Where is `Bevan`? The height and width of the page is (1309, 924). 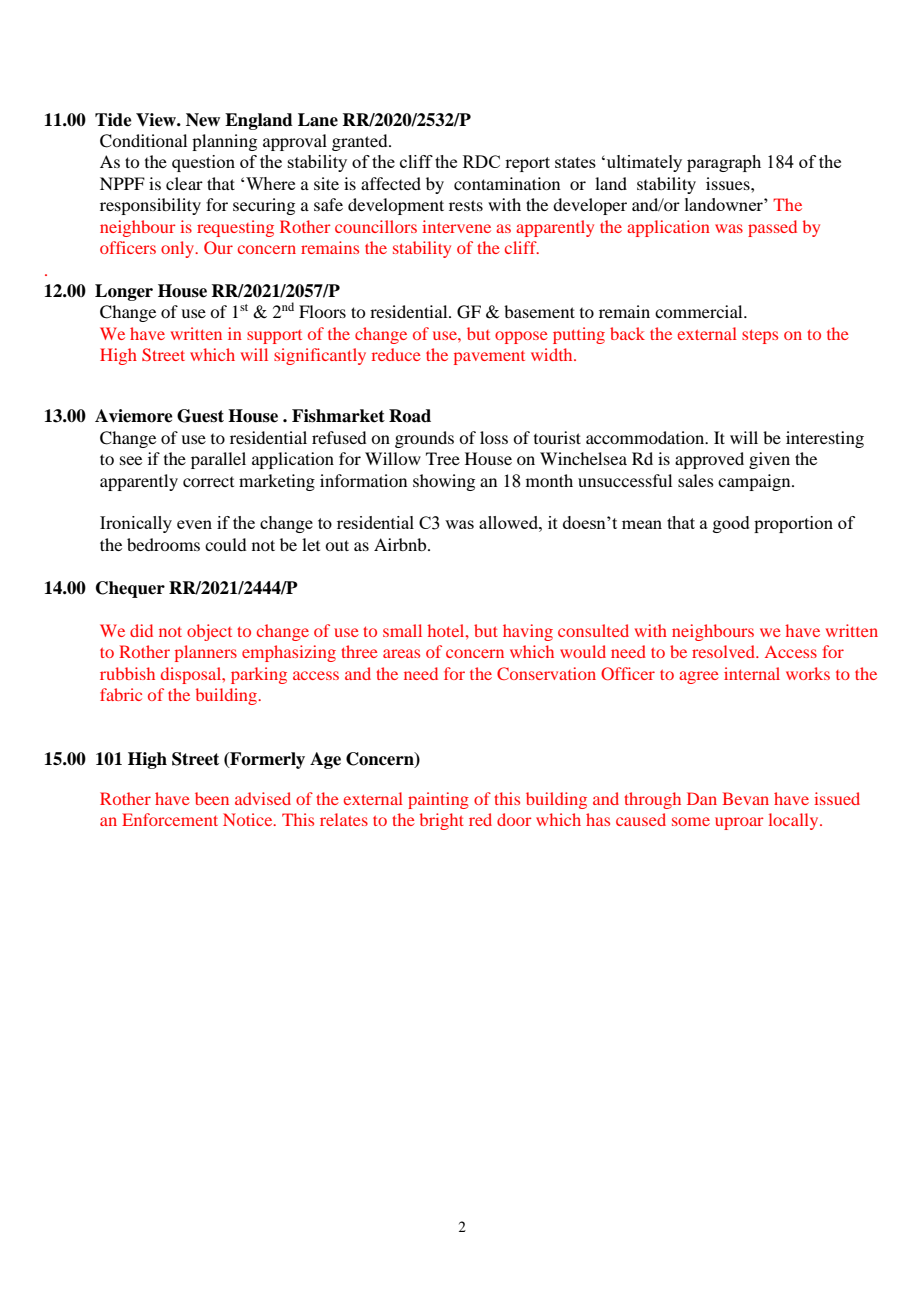
Bevan is located at coordinates (745, 798).
